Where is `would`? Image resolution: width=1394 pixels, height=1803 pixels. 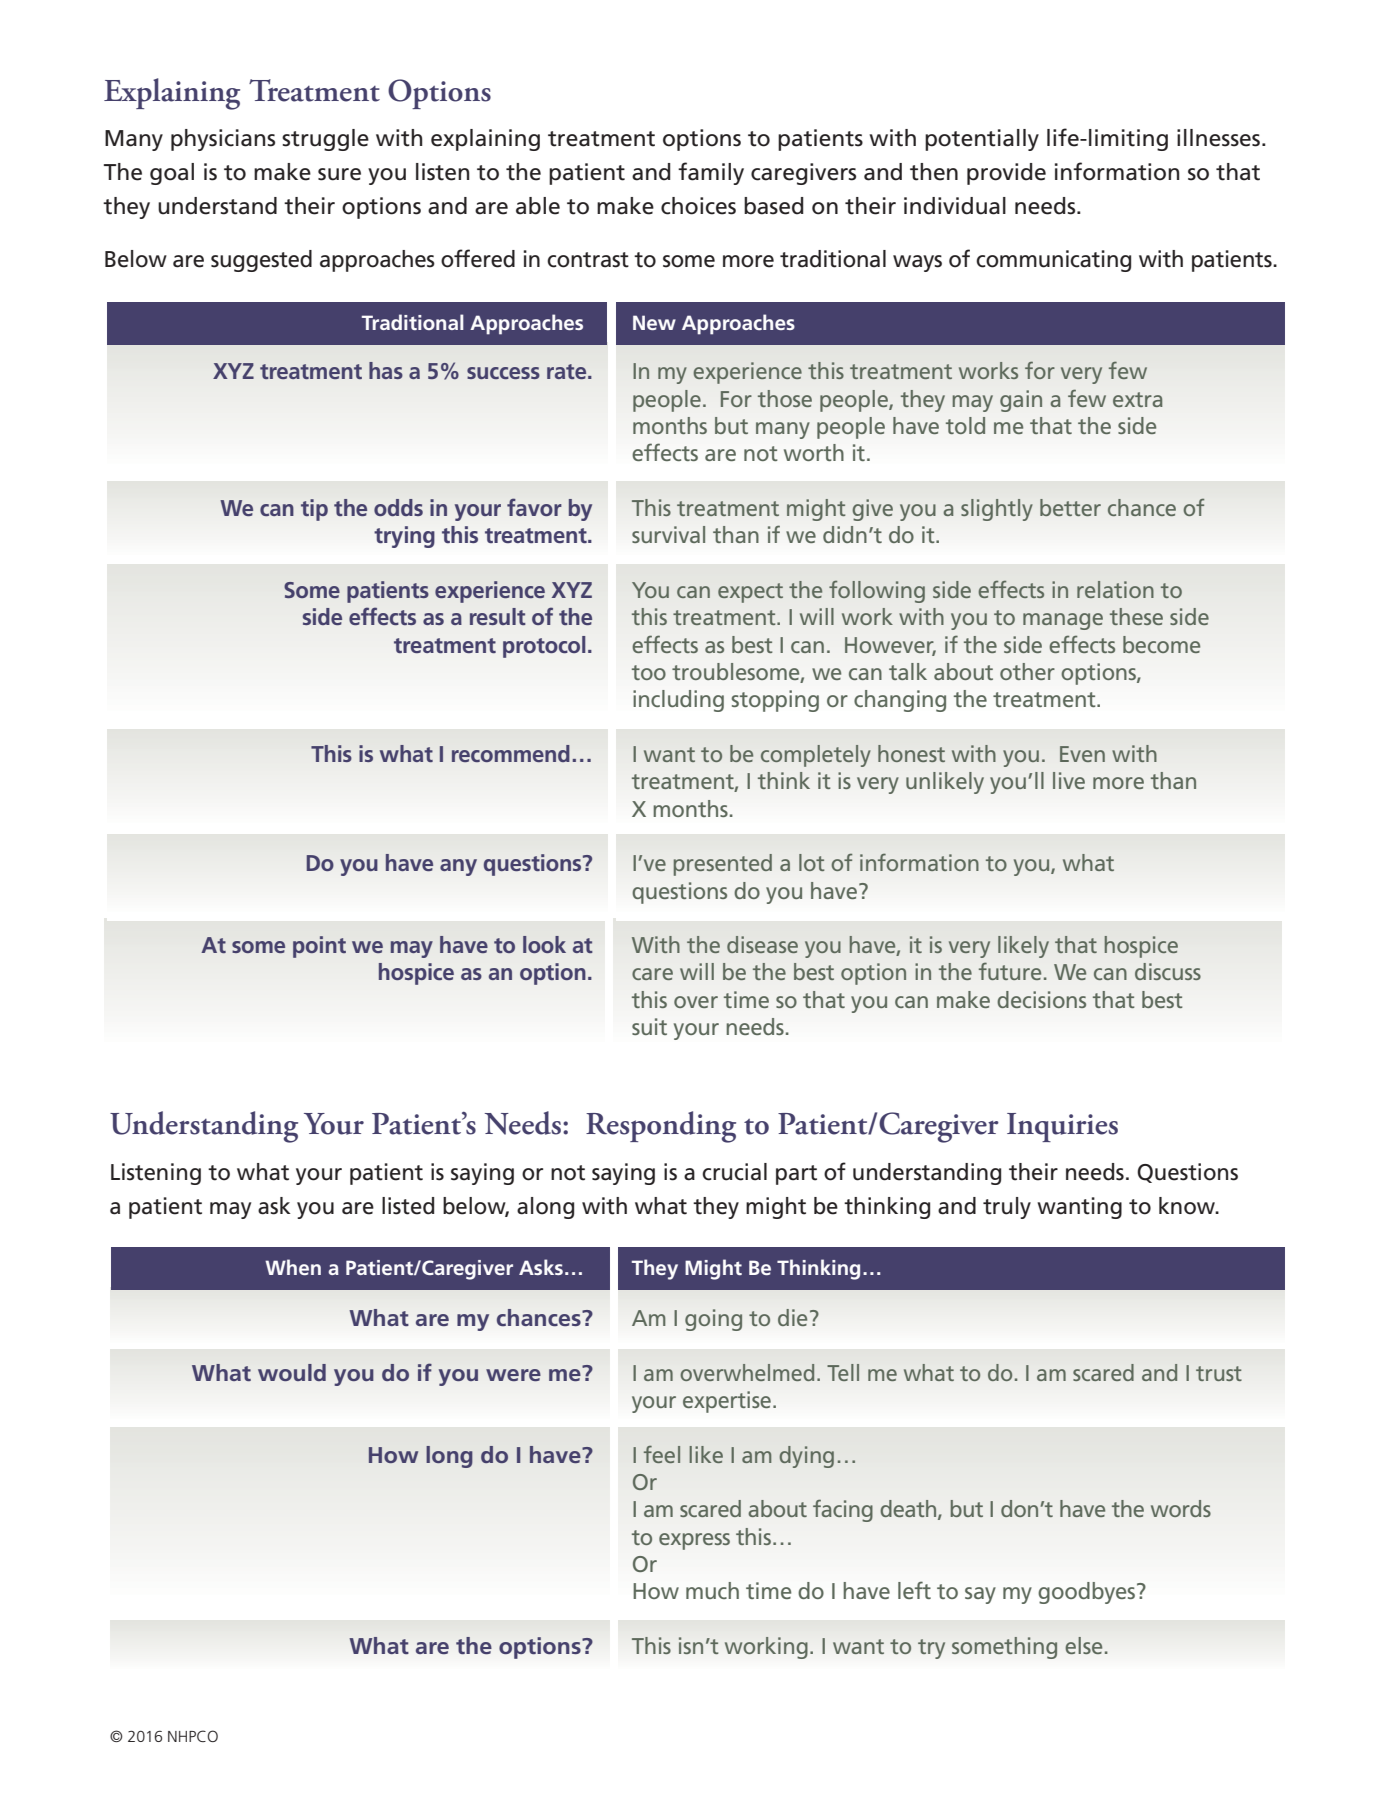 would is located at coordinates (292, 1372).
